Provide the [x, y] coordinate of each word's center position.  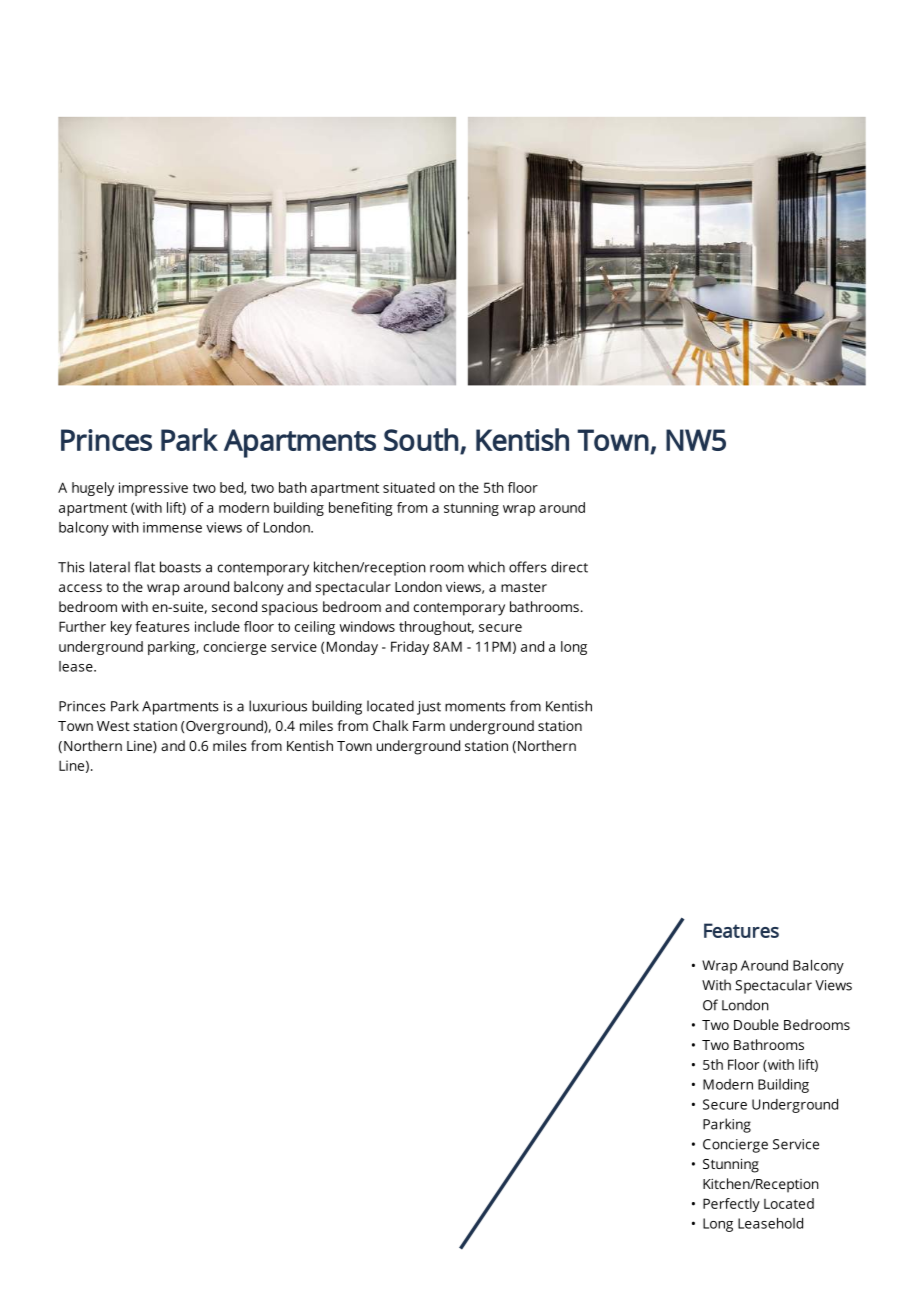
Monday [352, 648]
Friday [410, 648]
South [421, 439]
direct [569, 567]
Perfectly [731, 1205]
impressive [153, 489]
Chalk [390, 725]
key [121, 628]
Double [756, 1024]
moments [475, 707]
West [113, 726]
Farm [429, 726]
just [429, 708]
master [524, 587]
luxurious [278, 706]
